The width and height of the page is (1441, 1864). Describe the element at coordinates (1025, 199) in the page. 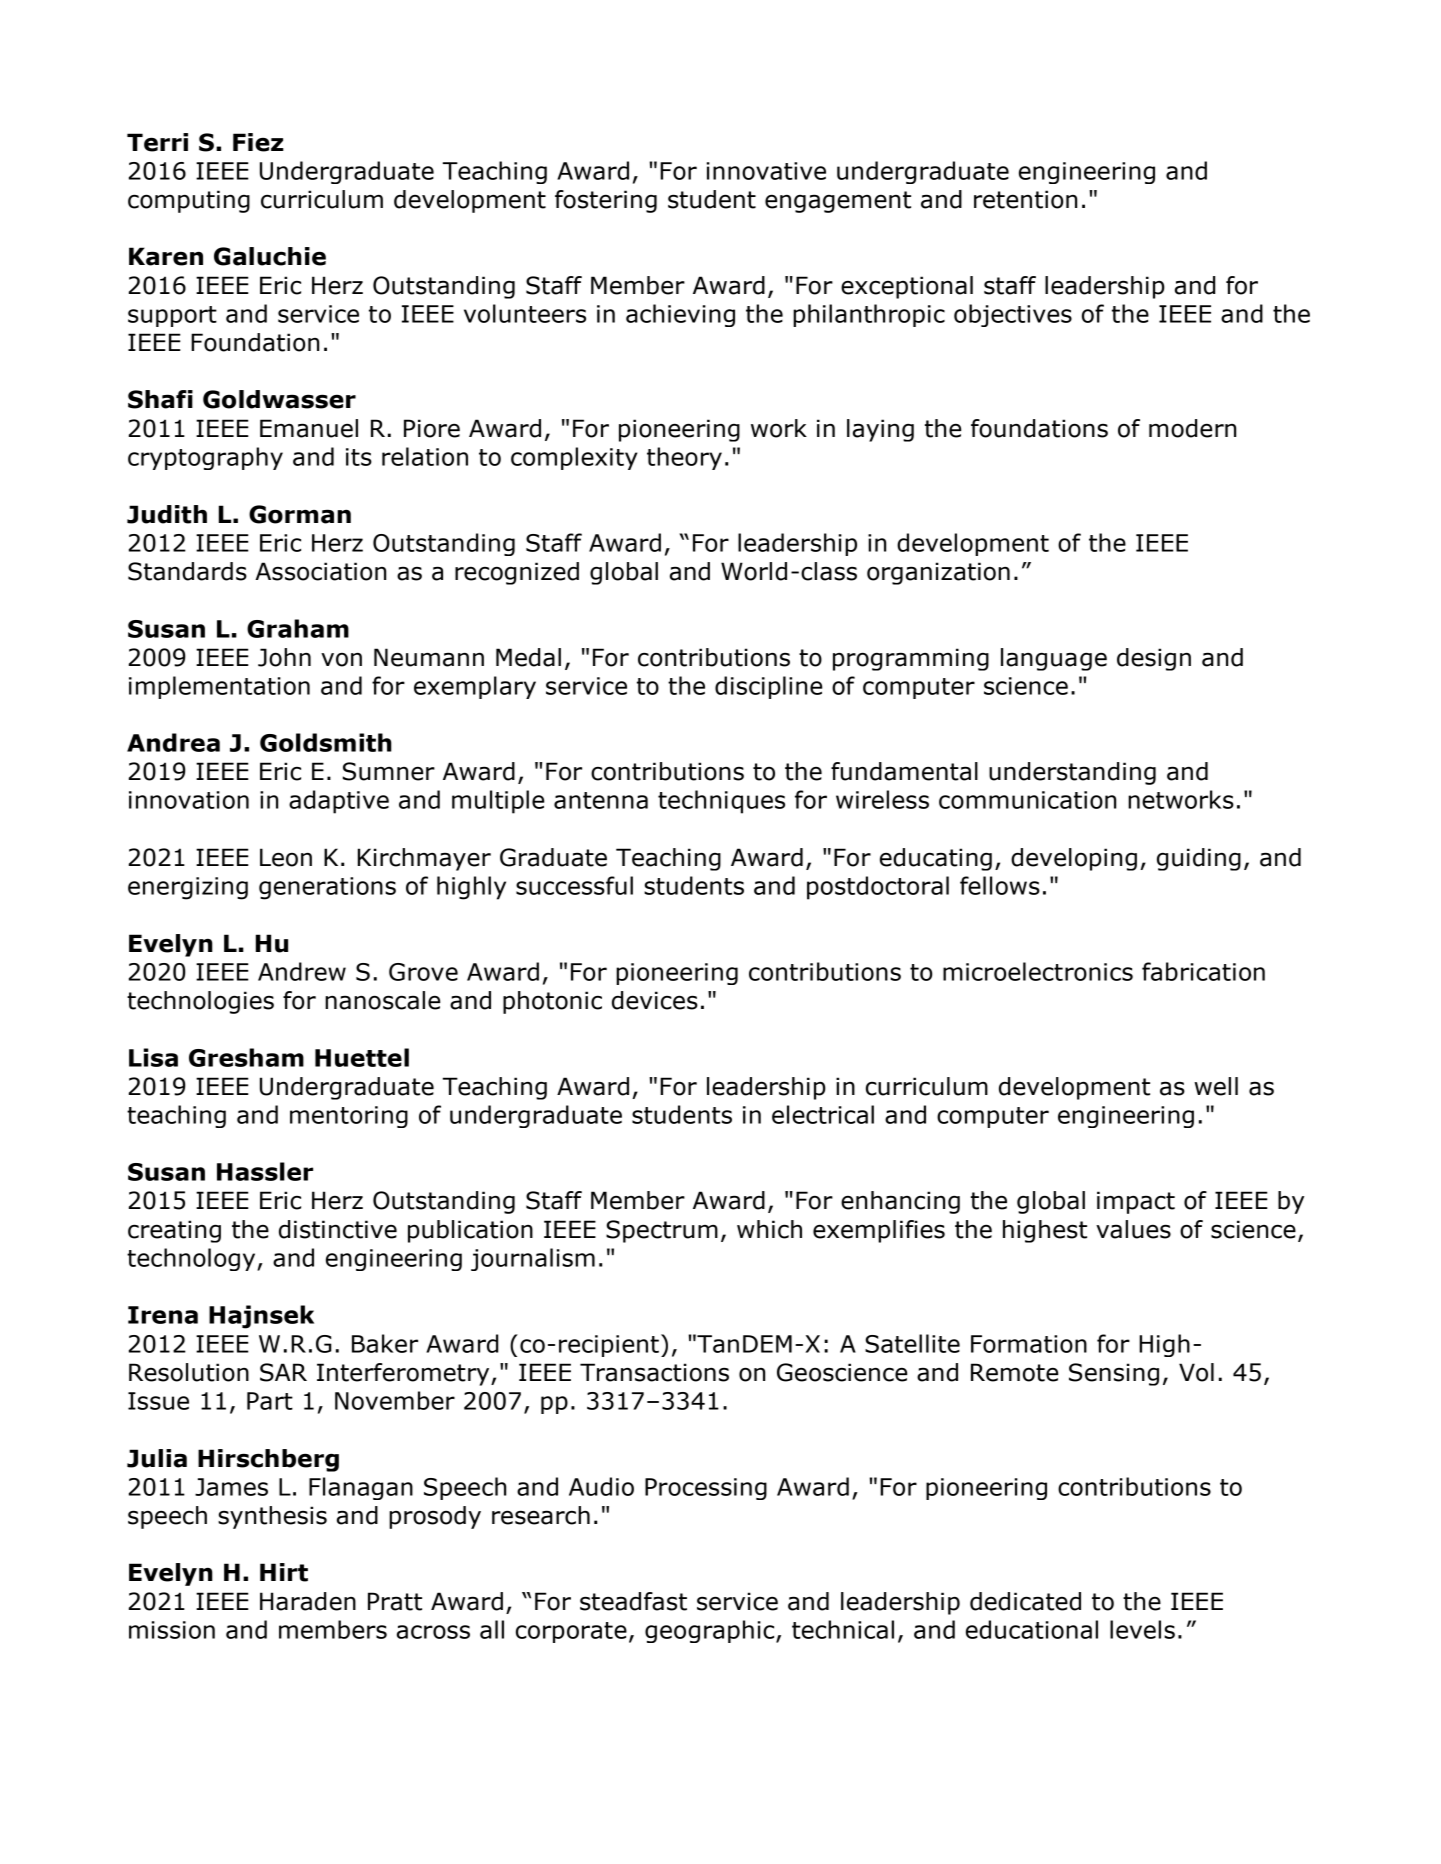

I see `retention` at that location.
